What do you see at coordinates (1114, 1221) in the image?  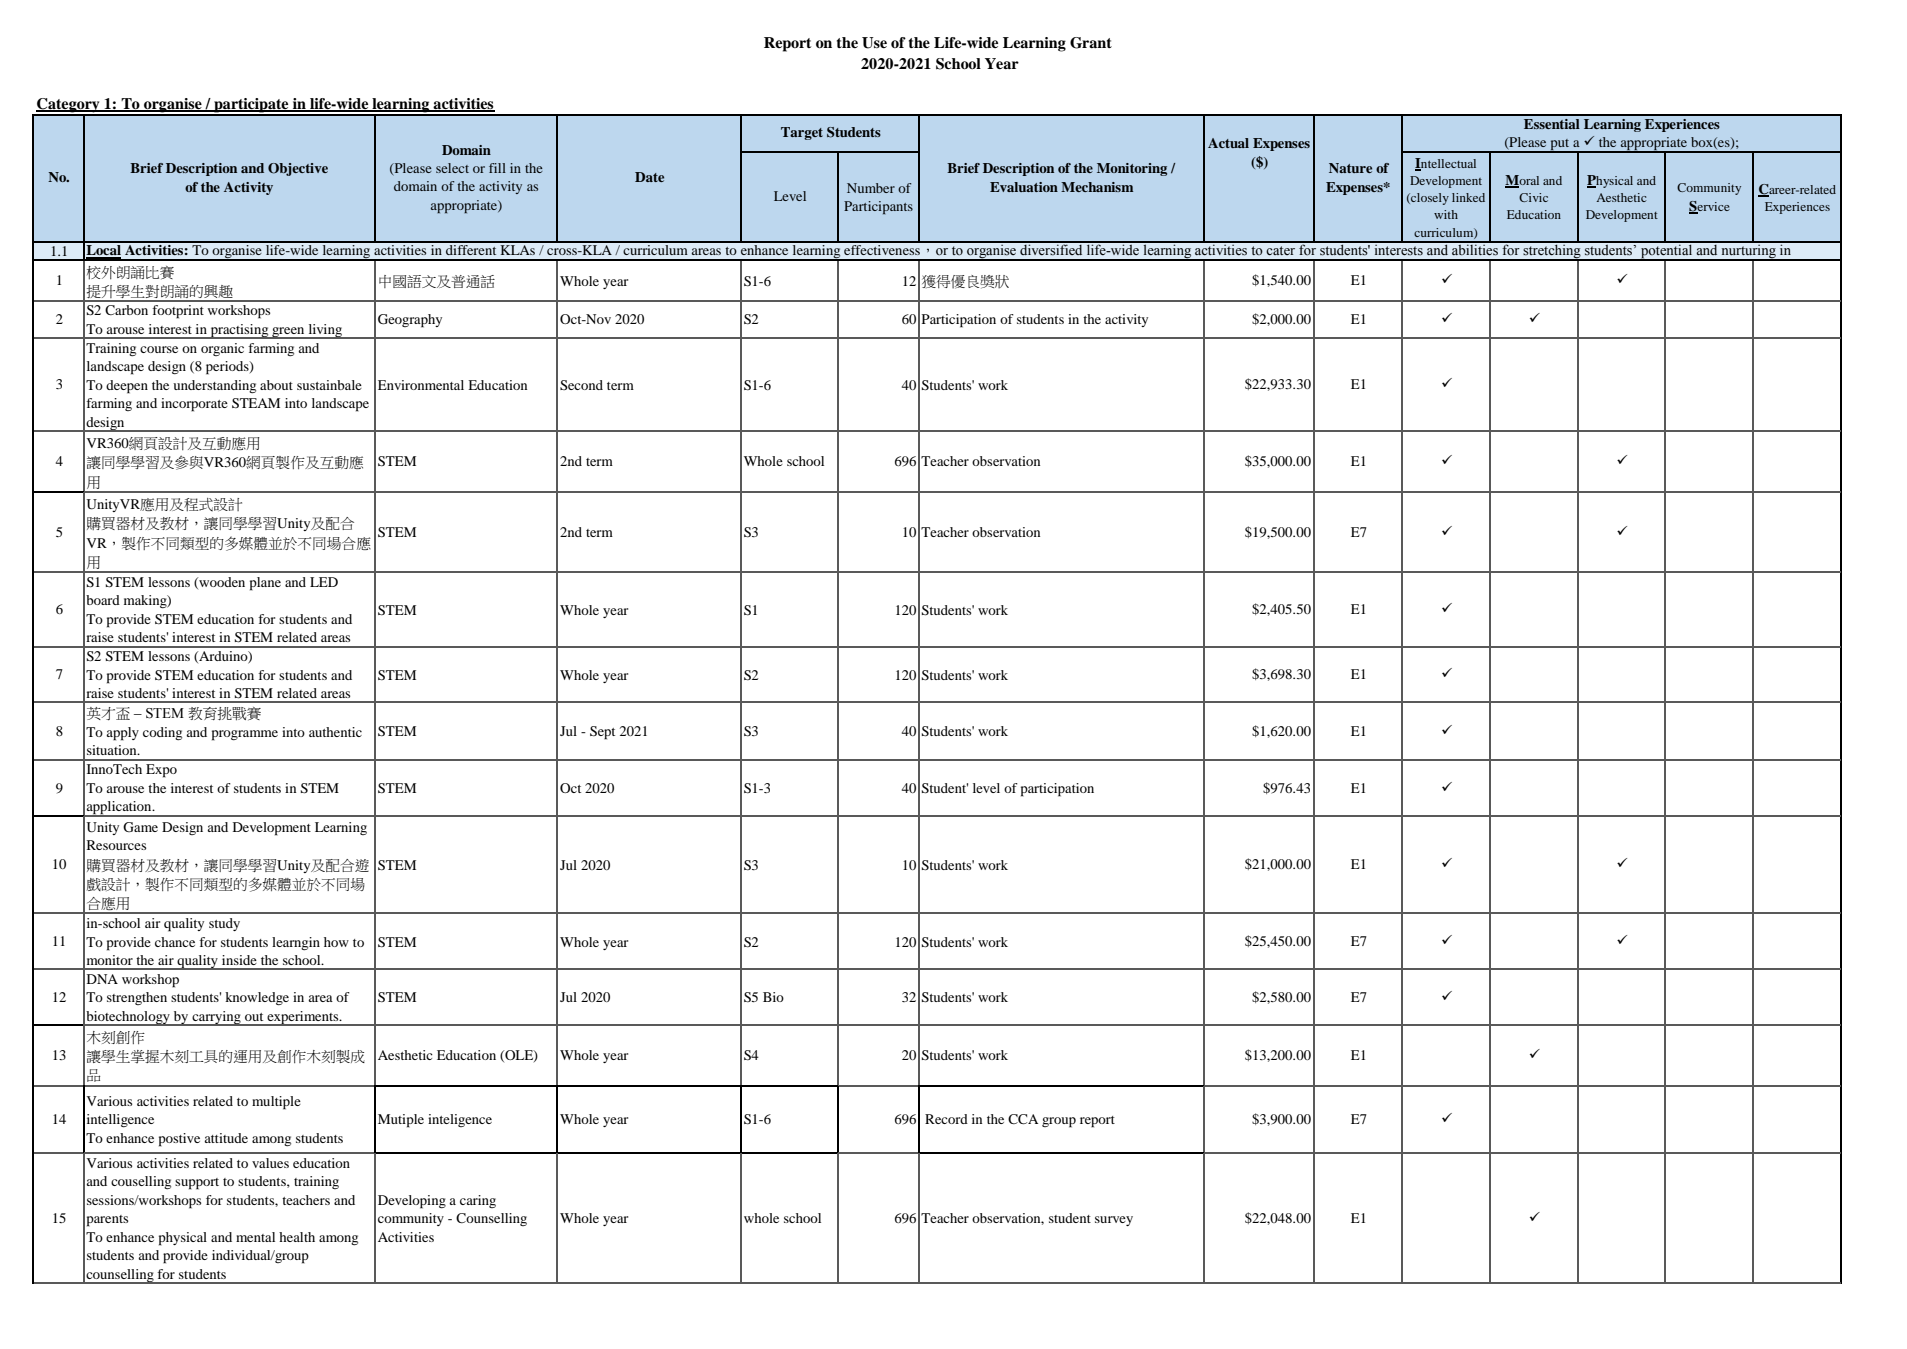 I see `survey` at bounding box center [1114, 1221].
